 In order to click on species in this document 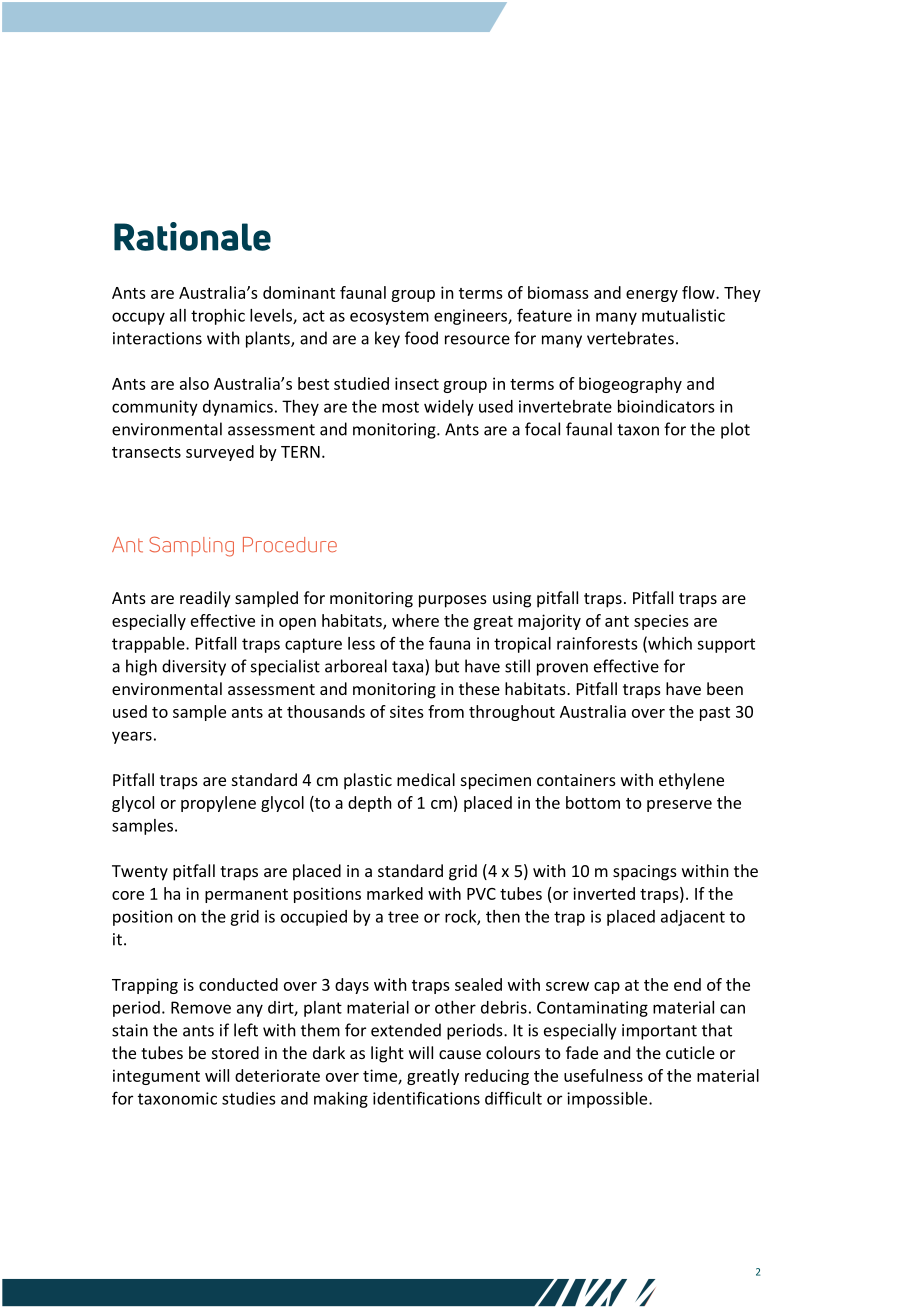, I will do `click(661, 622)`.
